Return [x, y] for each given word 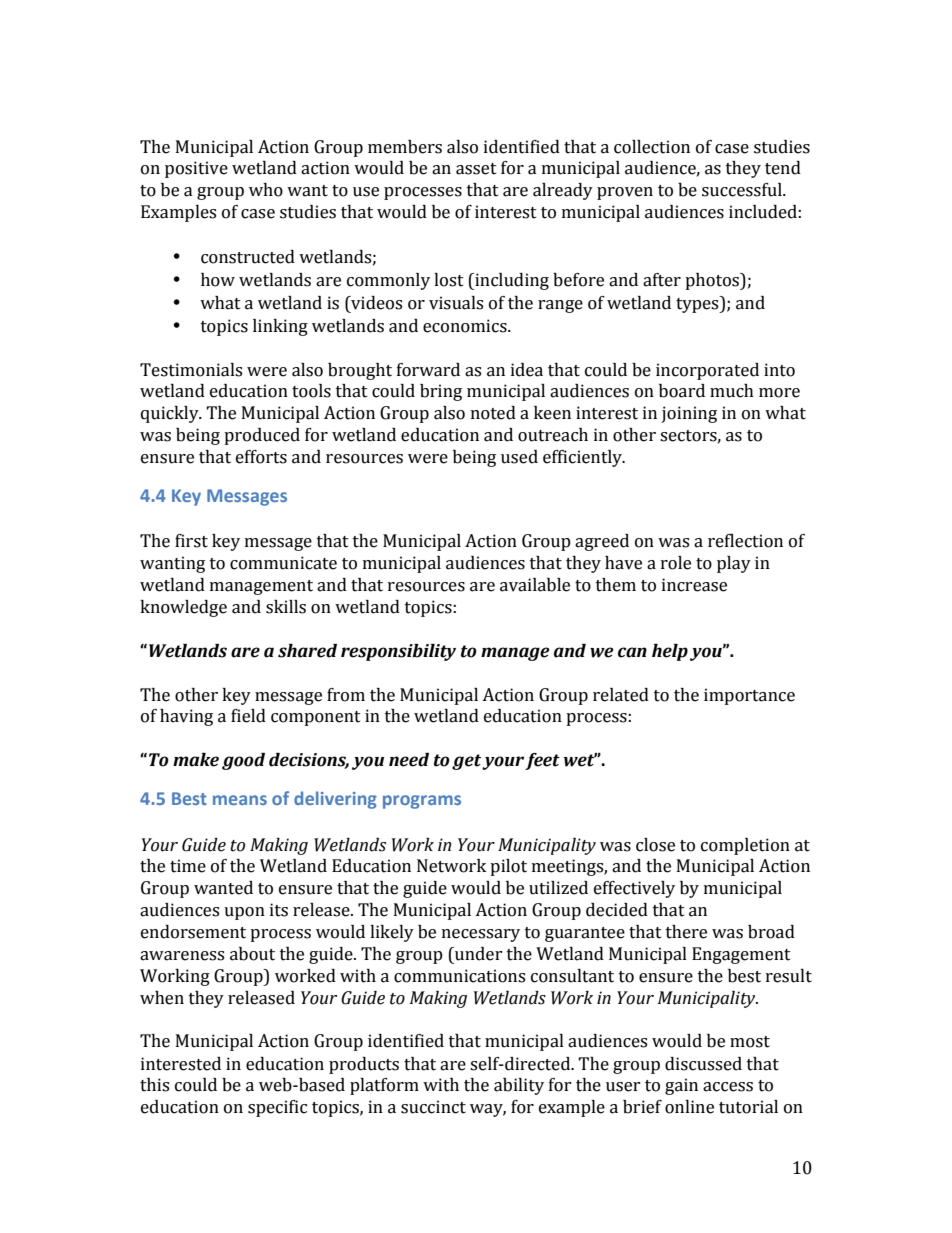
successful [743, 190]
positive [196, 169]
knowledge [183, 608]
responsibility [398, 652]
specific [277, 1108]
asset [476, 169]
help [670, 652]
